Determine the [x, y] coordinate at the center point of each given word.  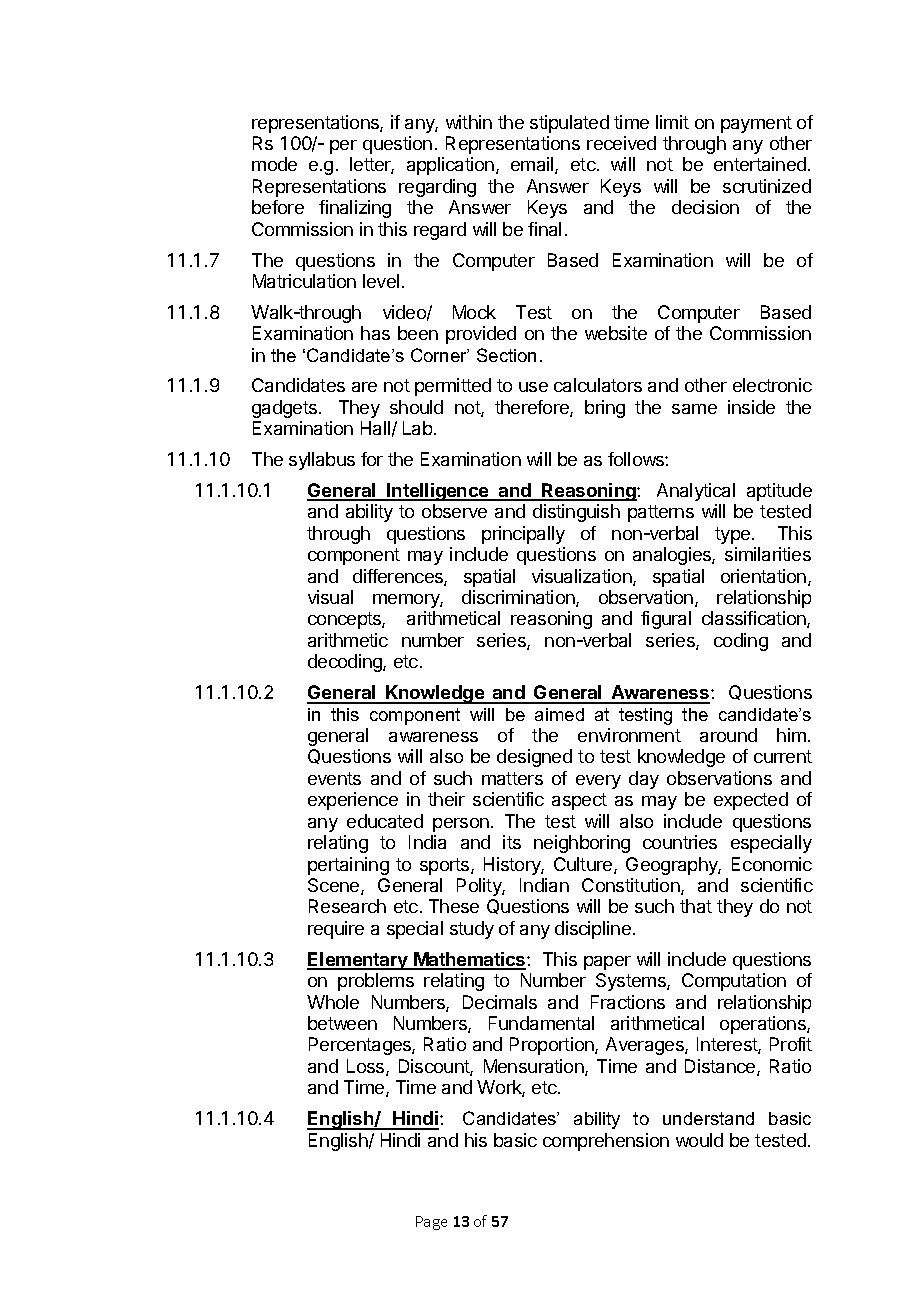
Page [431, 1223]
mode [274, 164]
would [699, 1140]
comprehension [606, 1142]
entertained [760, 164]
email [533, 165]
